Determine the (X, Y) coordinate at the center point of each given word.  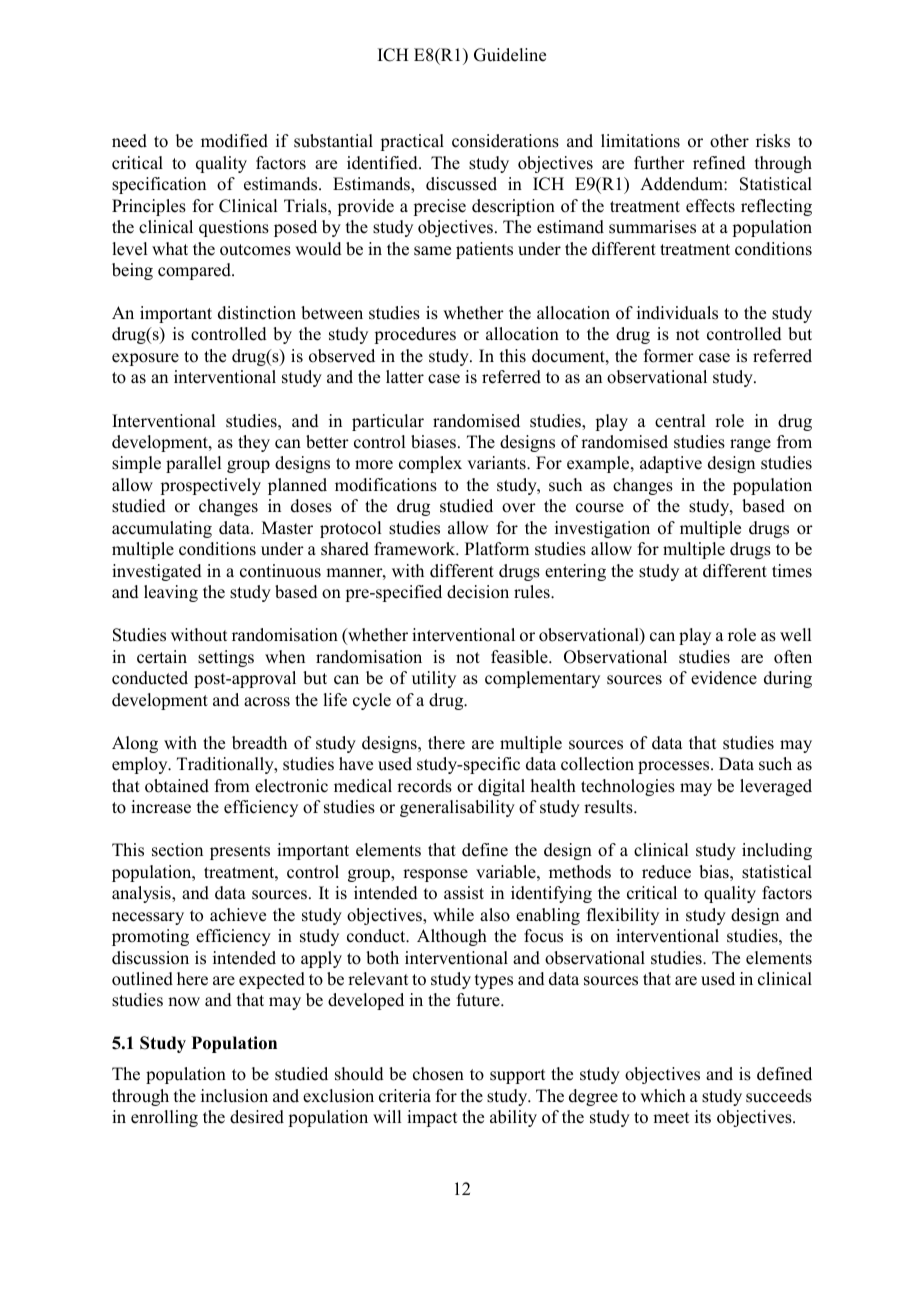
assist (464, 893)
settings (226, 658)
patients (484, 250)
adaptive (671, 464)
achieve (238, 915)
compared (195, 271)
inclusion (234, 1096)
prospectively (210, 486)
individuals (677, 313)
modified (234, 141)
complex (430, 464)
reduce (666, 872)
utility (434, 679)
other (729, 141)
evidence (724, 678)
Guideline (510, 55)
